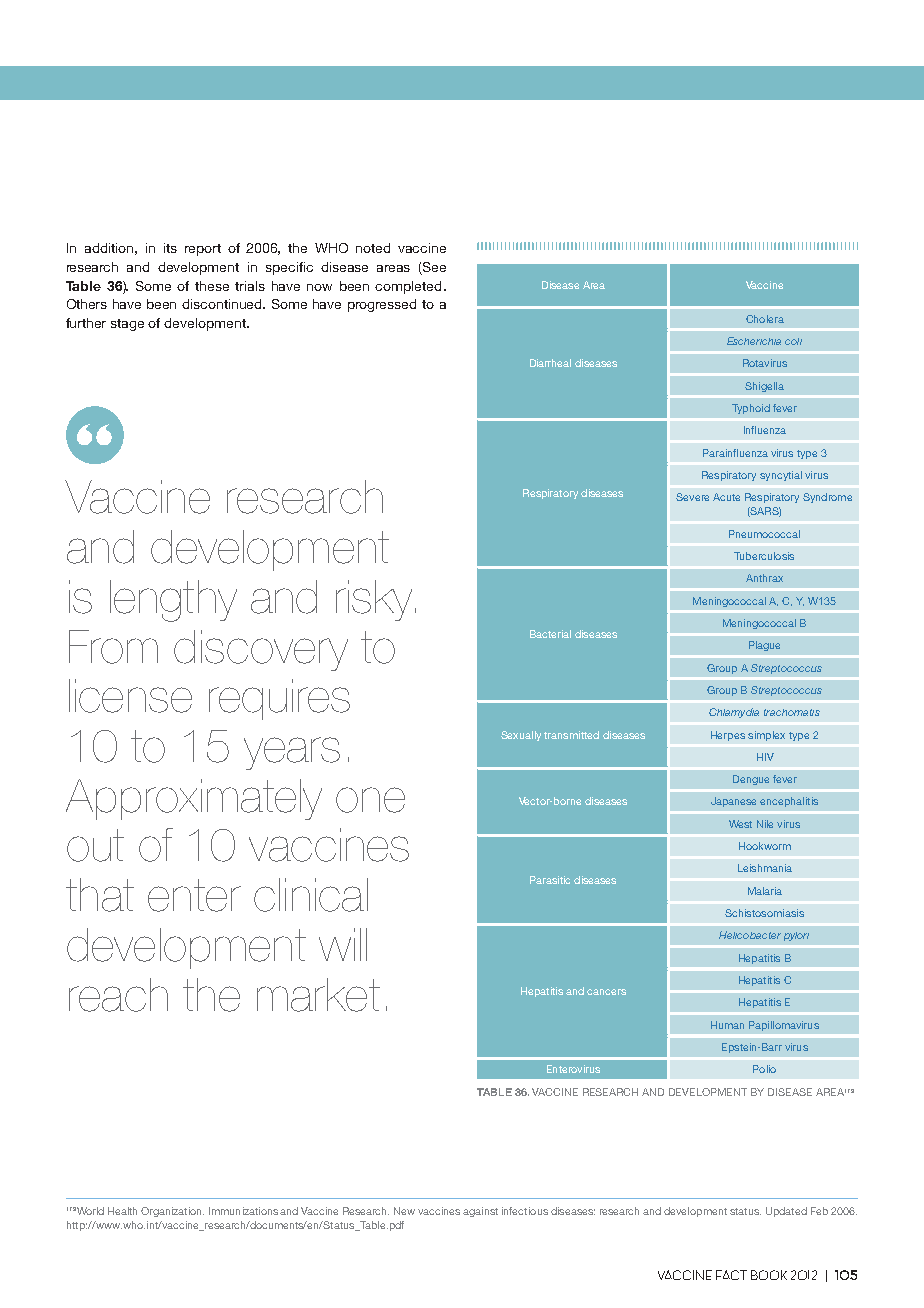 The height and width of the page is (1308, 924). Describe the element at coordinates (765, 757) in the page. I see `HIV` at that location.
